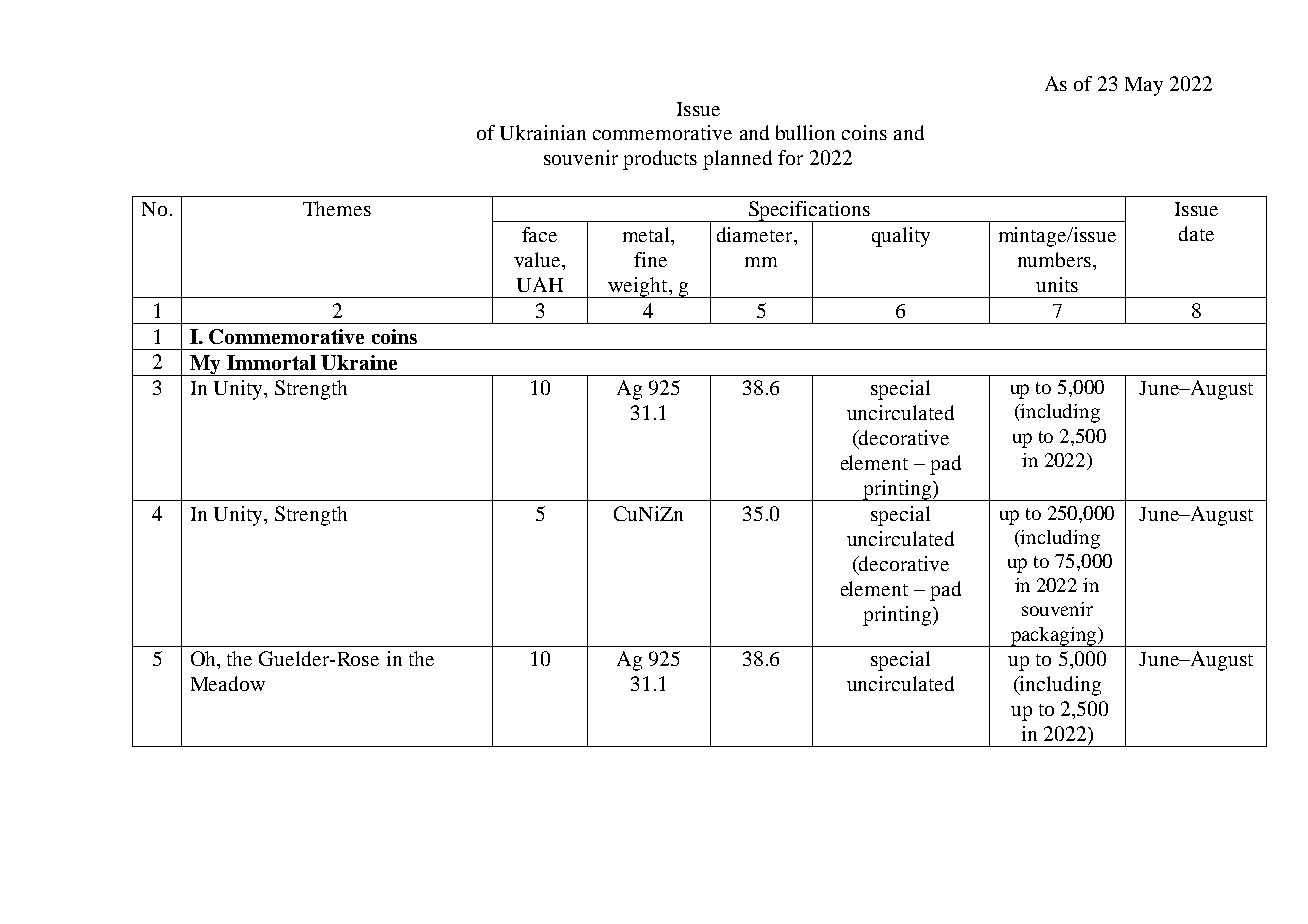  I want to click on packaging, so click(1053, 637).
